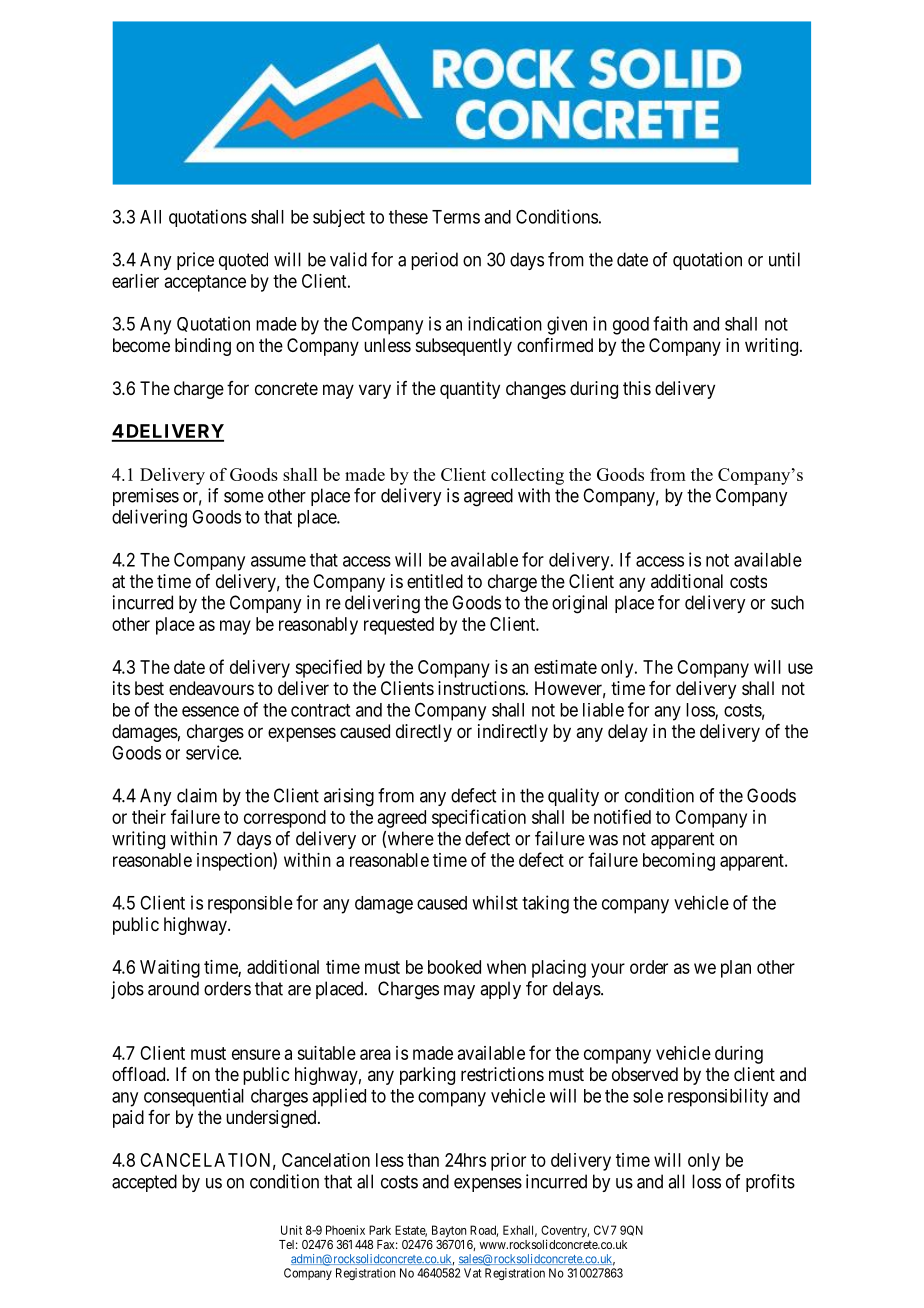 This image has width=924, height=1308. What do you see at coordinates (770, 1183) in the image?
I see `profits` at bounding box center [770, 1183].
